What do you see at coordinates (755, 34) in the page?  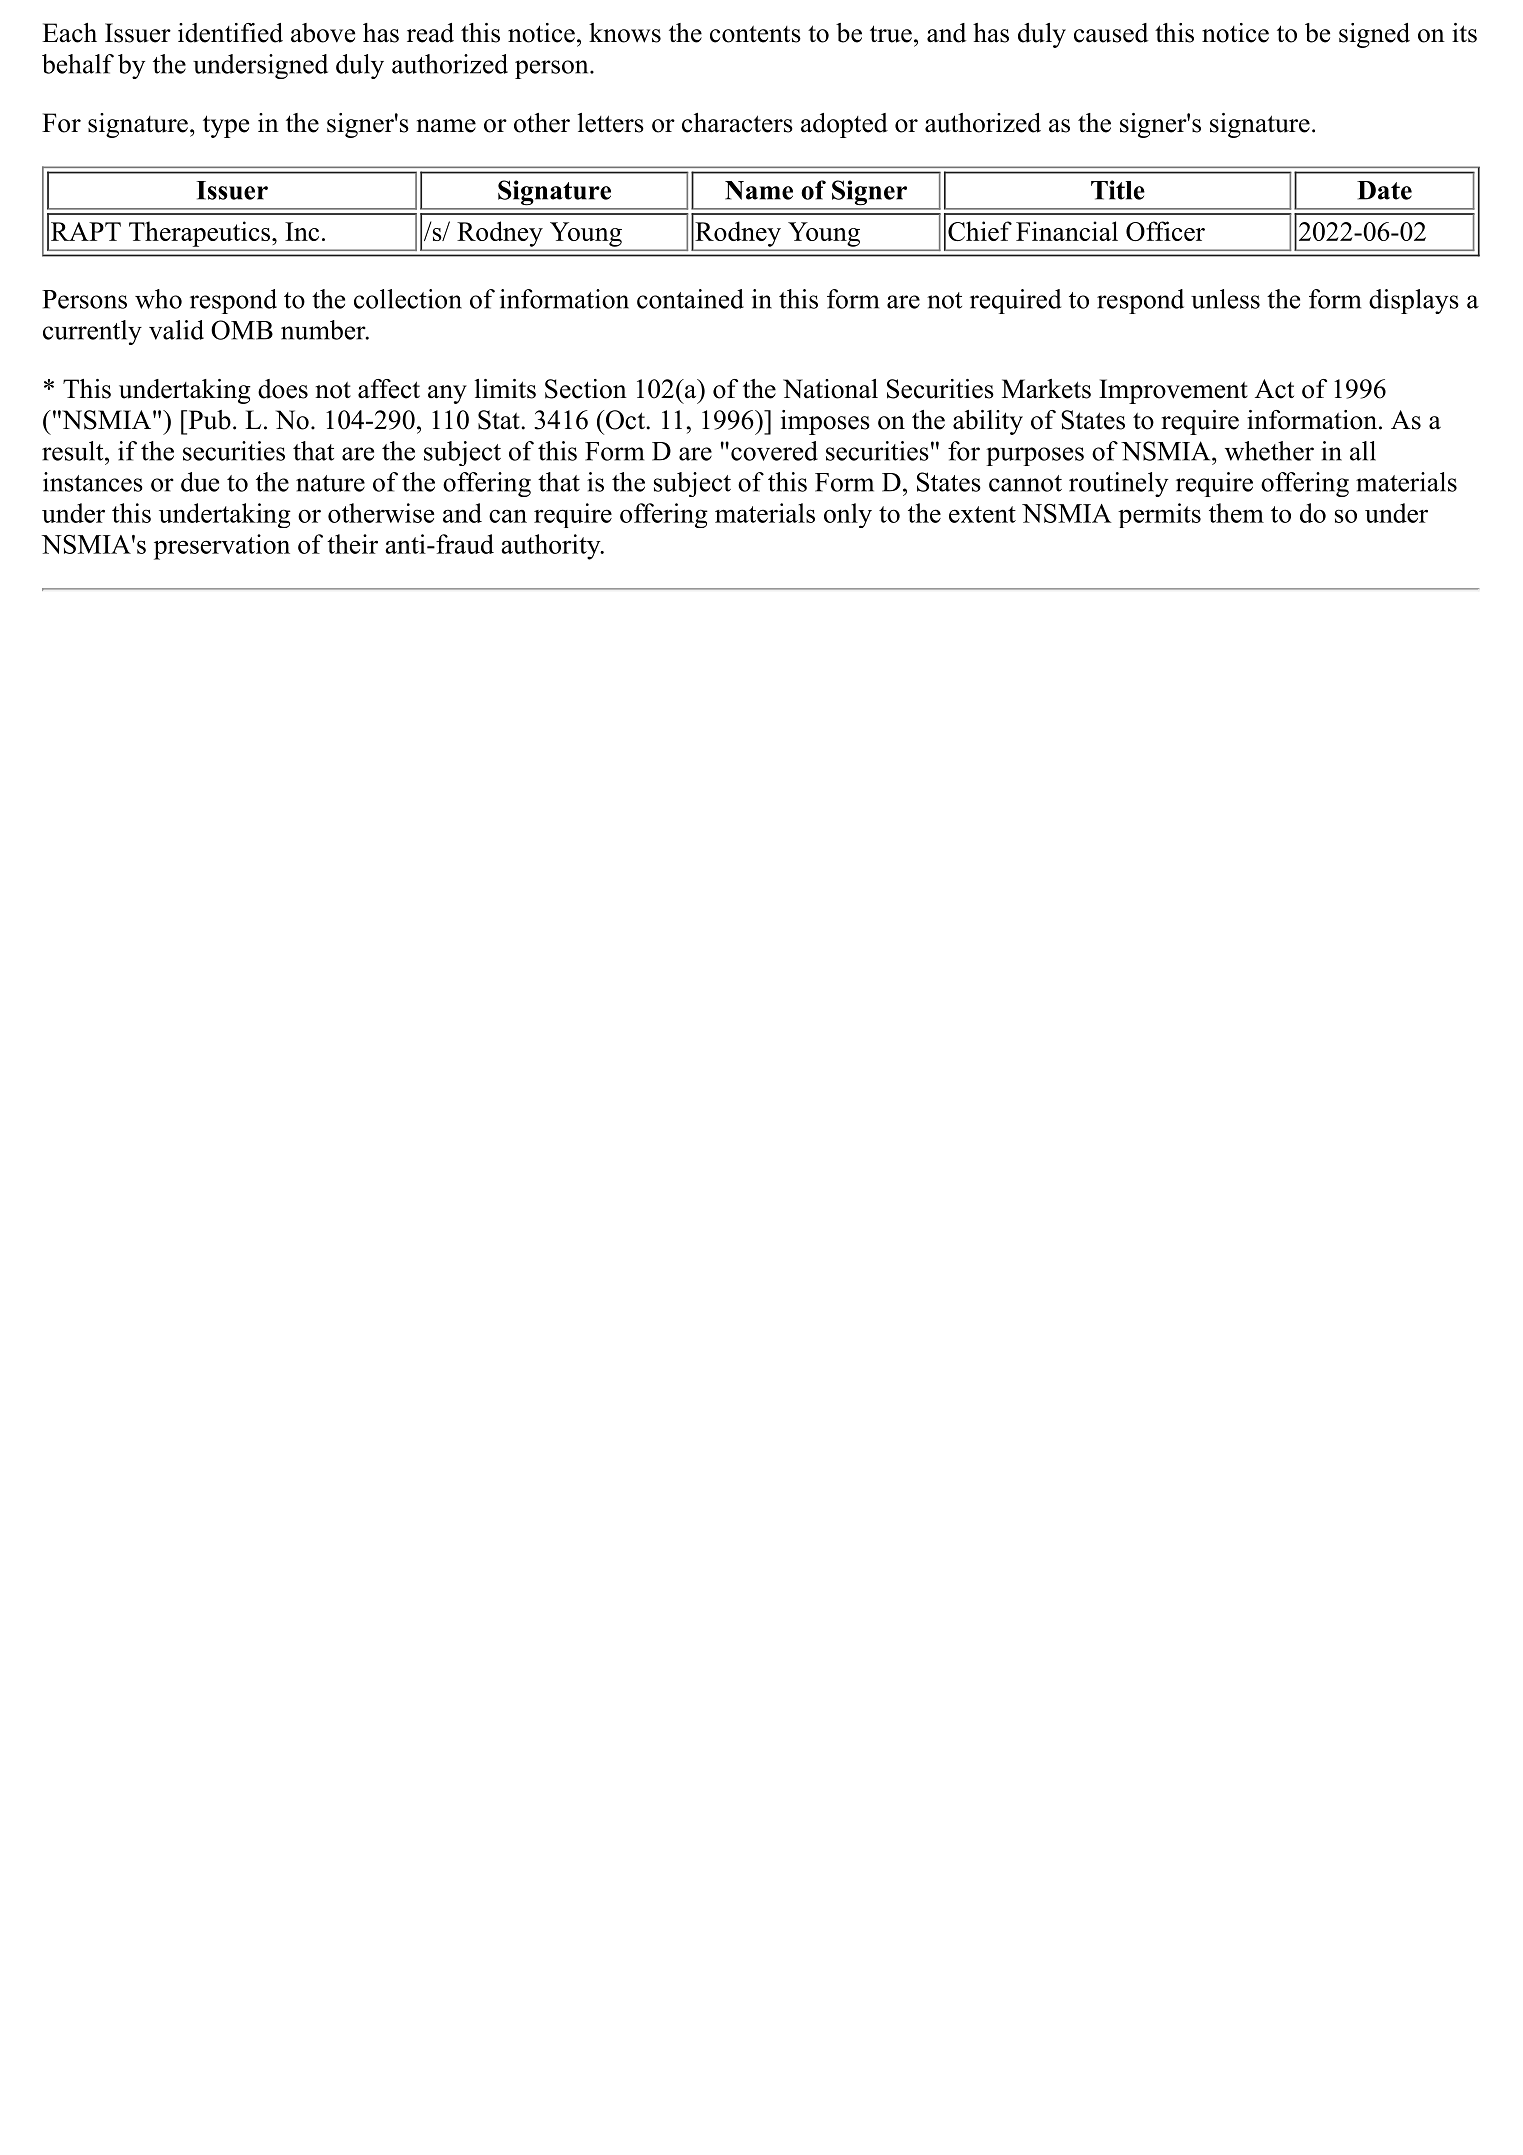 I see `contents` at bounding box center [755, 34].
